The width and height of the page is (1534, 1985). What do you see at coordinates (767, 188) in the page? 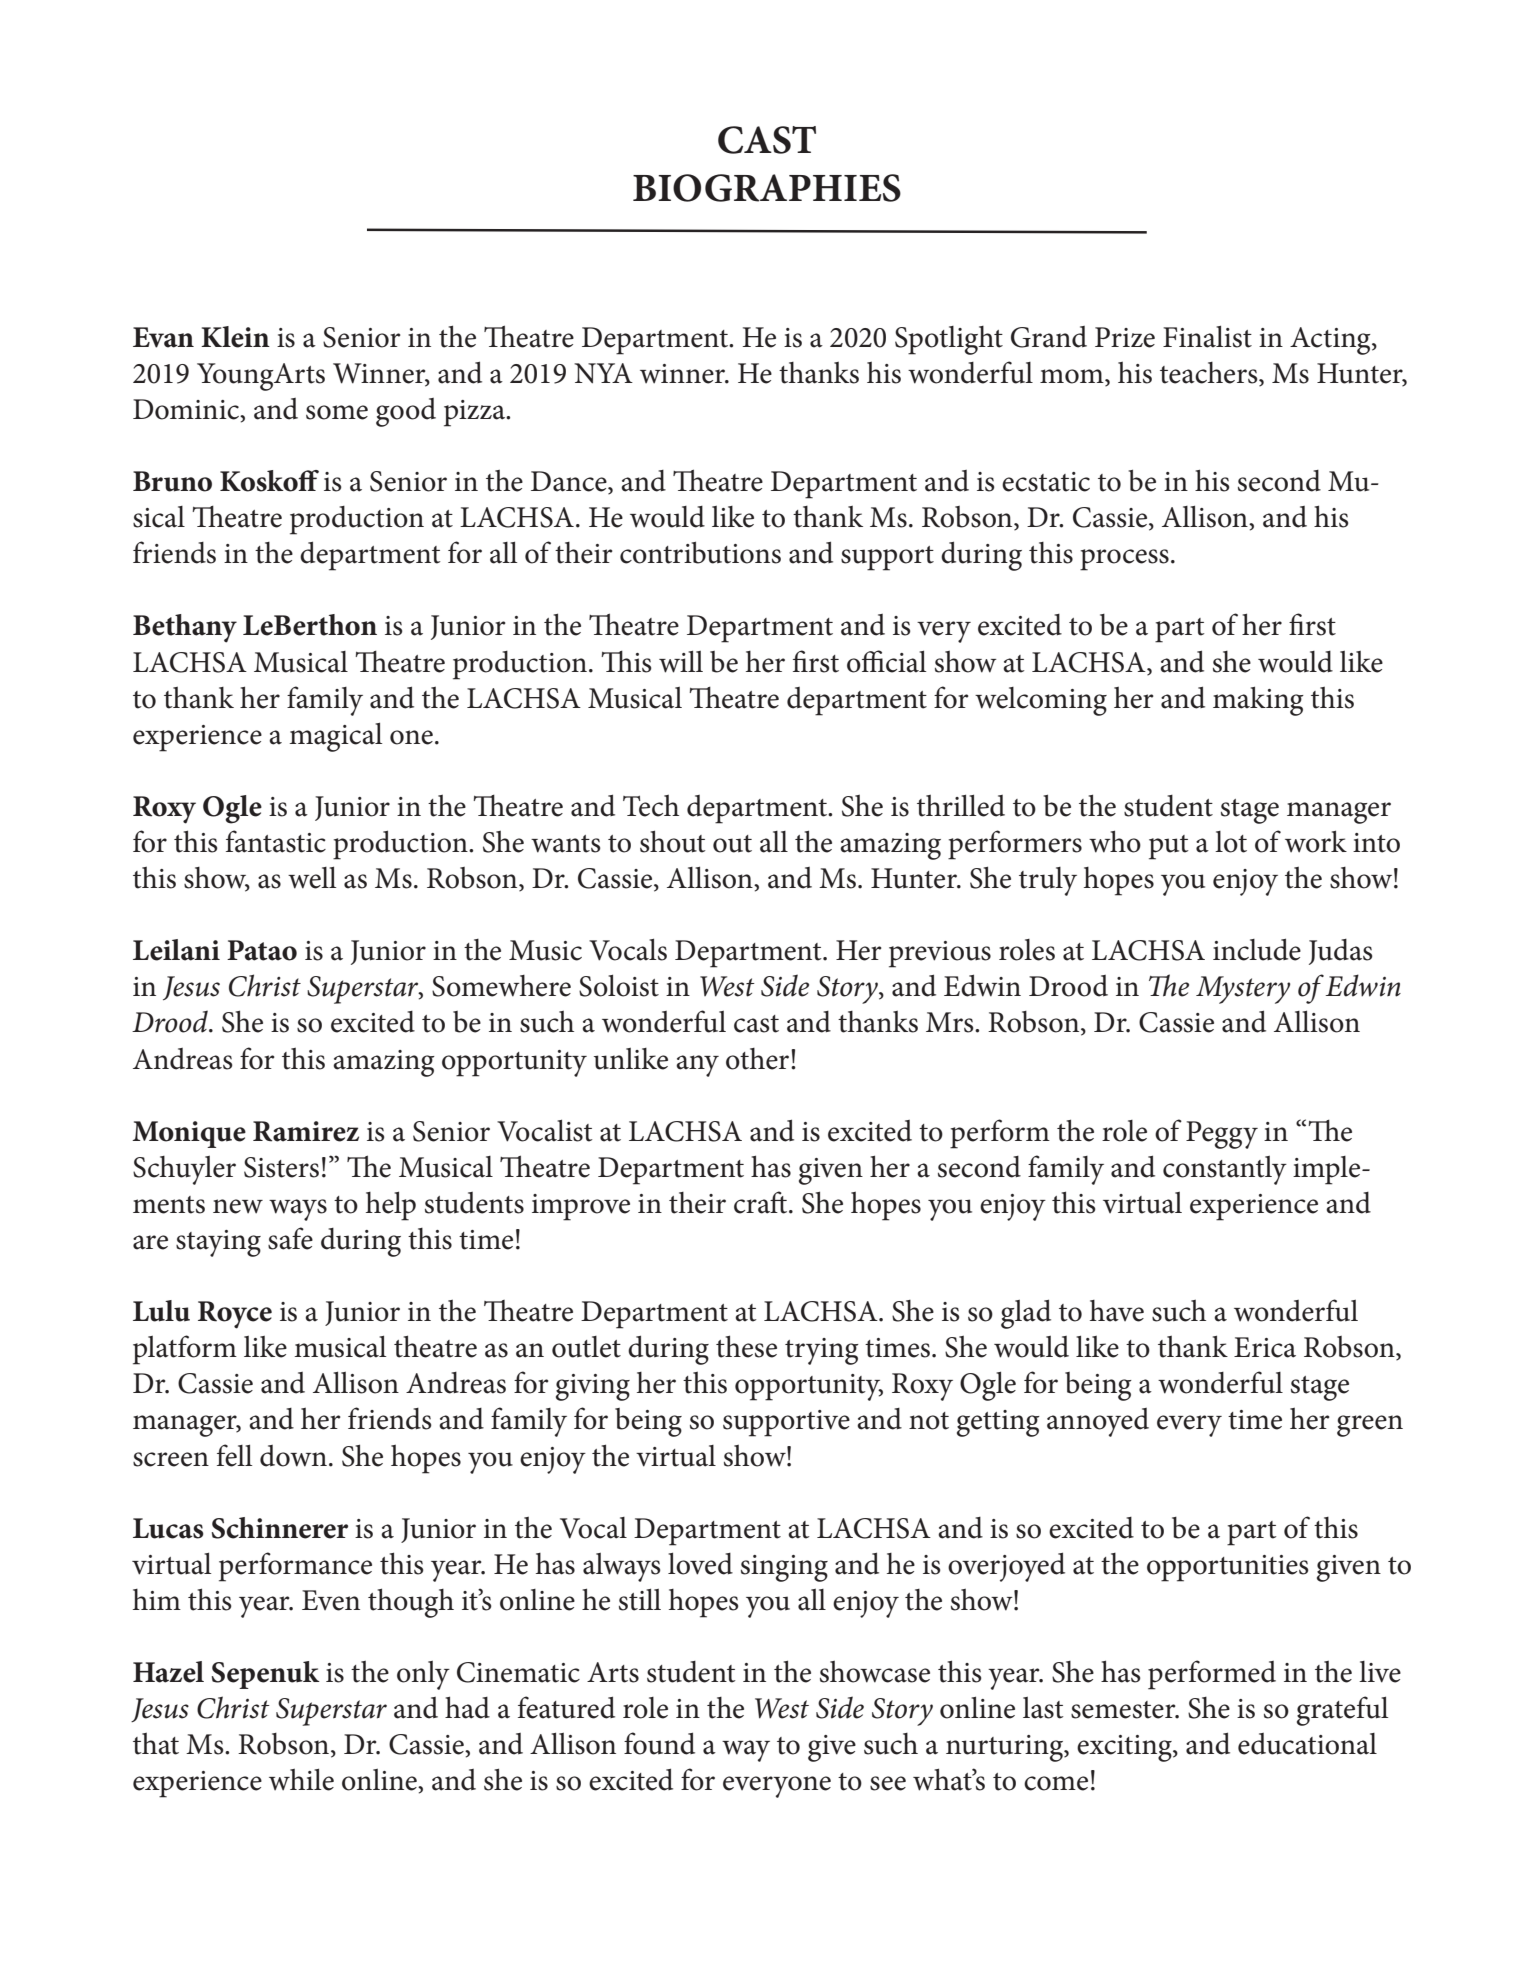
I see `BIOGRAPHIES` at bounding box center [767, 188].
